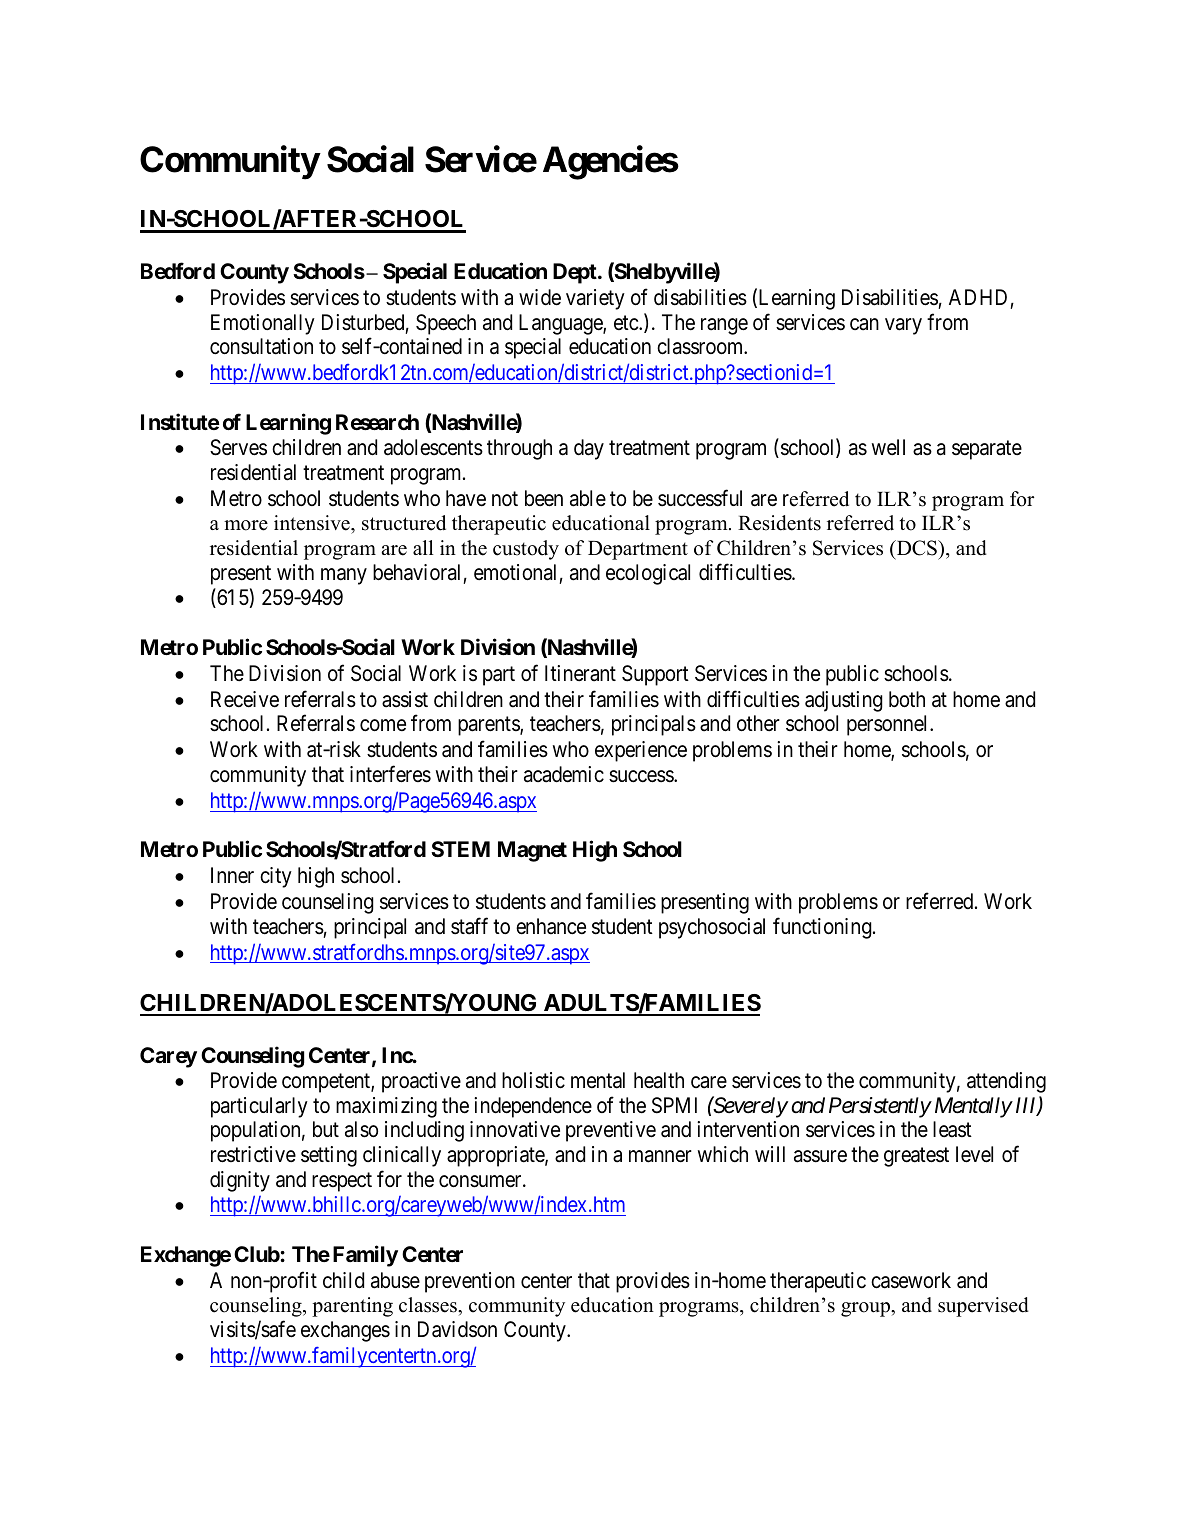 This screenshot has height=1536, width=1187. Describe the element at coordinates (823, 928) in the screenshot. I see `functioning` at that location.
